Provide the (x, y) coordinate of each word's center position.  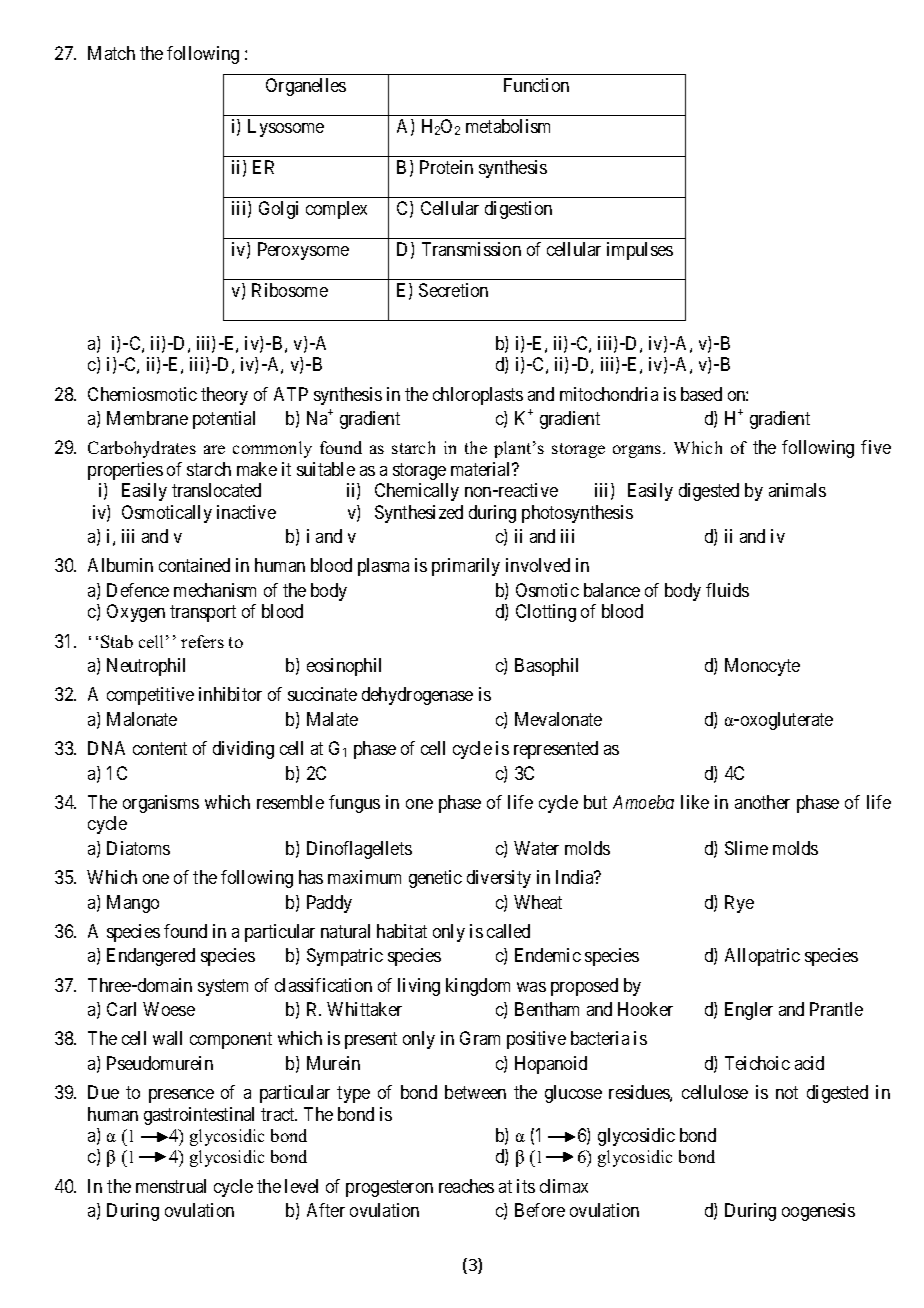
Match (111, 53)
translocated (216, 490)
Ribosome (290, 290)
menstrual (171, 1186)
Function (536, 85)
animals (797, 490)
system (223, 987)
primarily (466, 567)
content (160, 748)
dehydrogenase (417, 696)
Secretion (453, 290)
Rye (739, 904)
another (762, 802)
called (508, 931)
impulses (640, 251)
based (701, 394)
